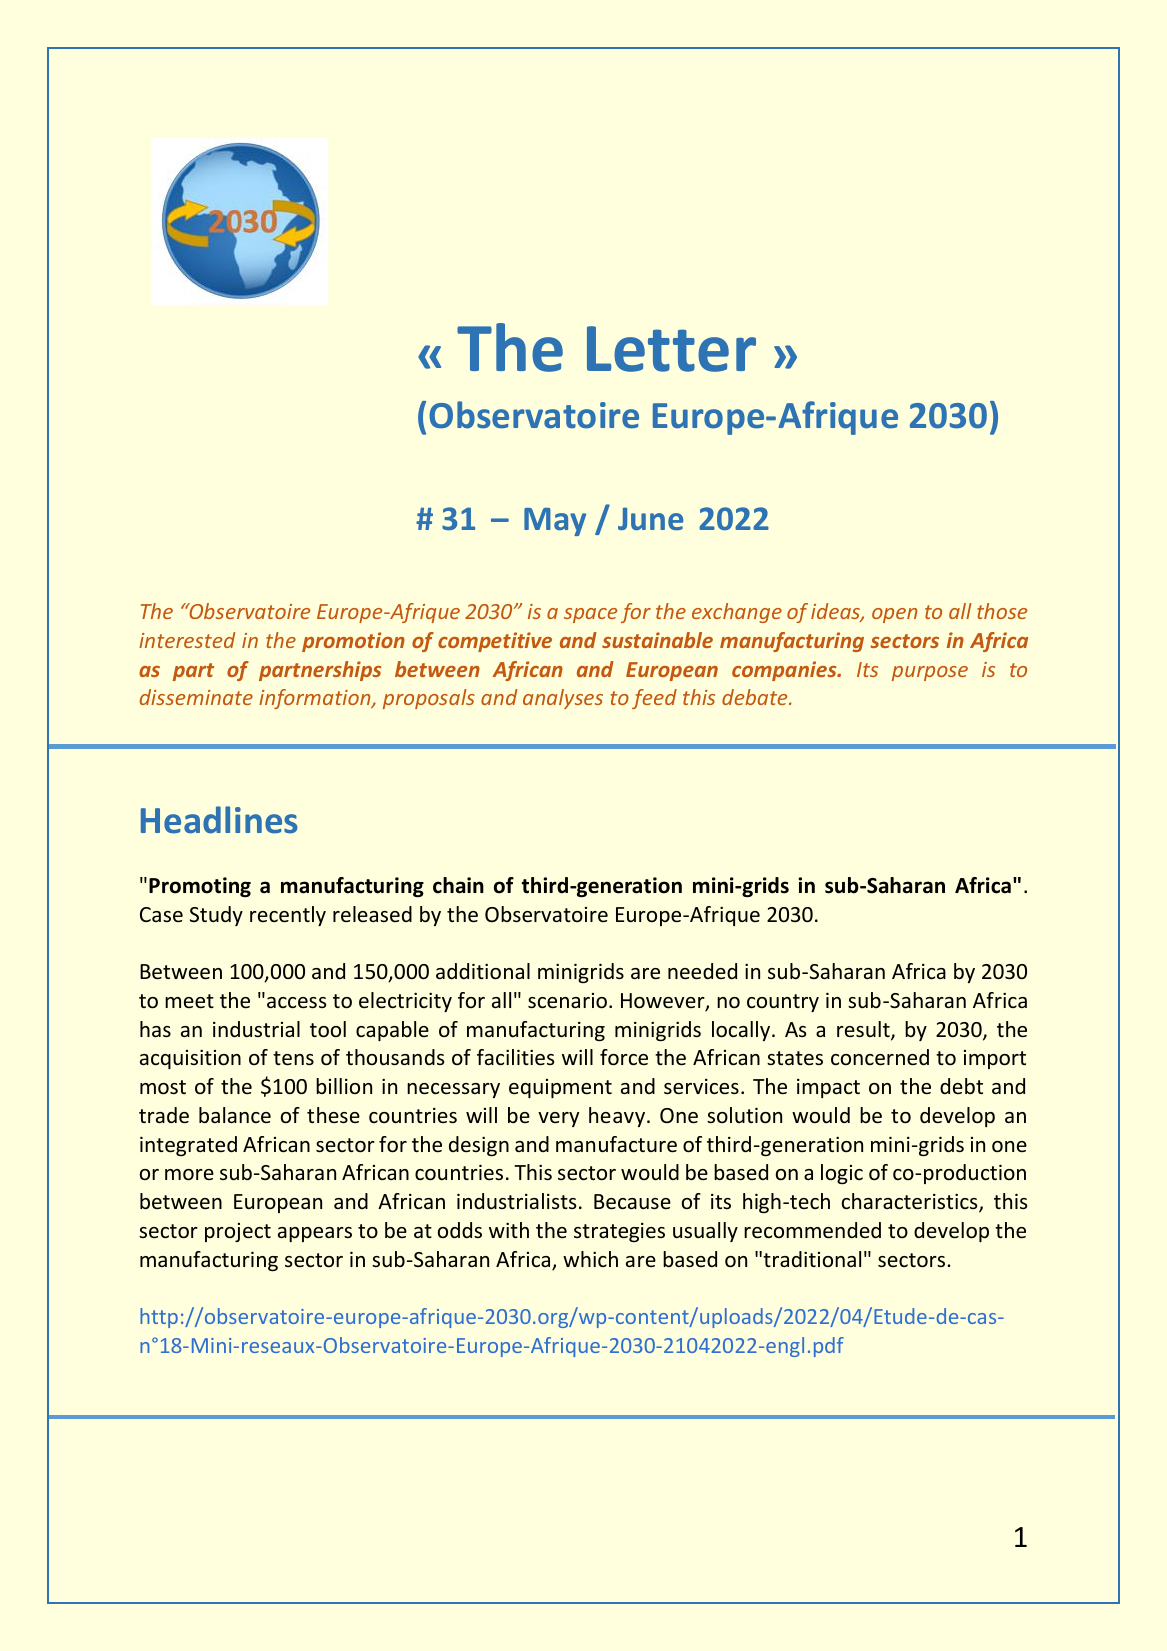  What do you see at coordinates (458, 885) in the document?
I see `chain` at bounding box center [458, 885].
